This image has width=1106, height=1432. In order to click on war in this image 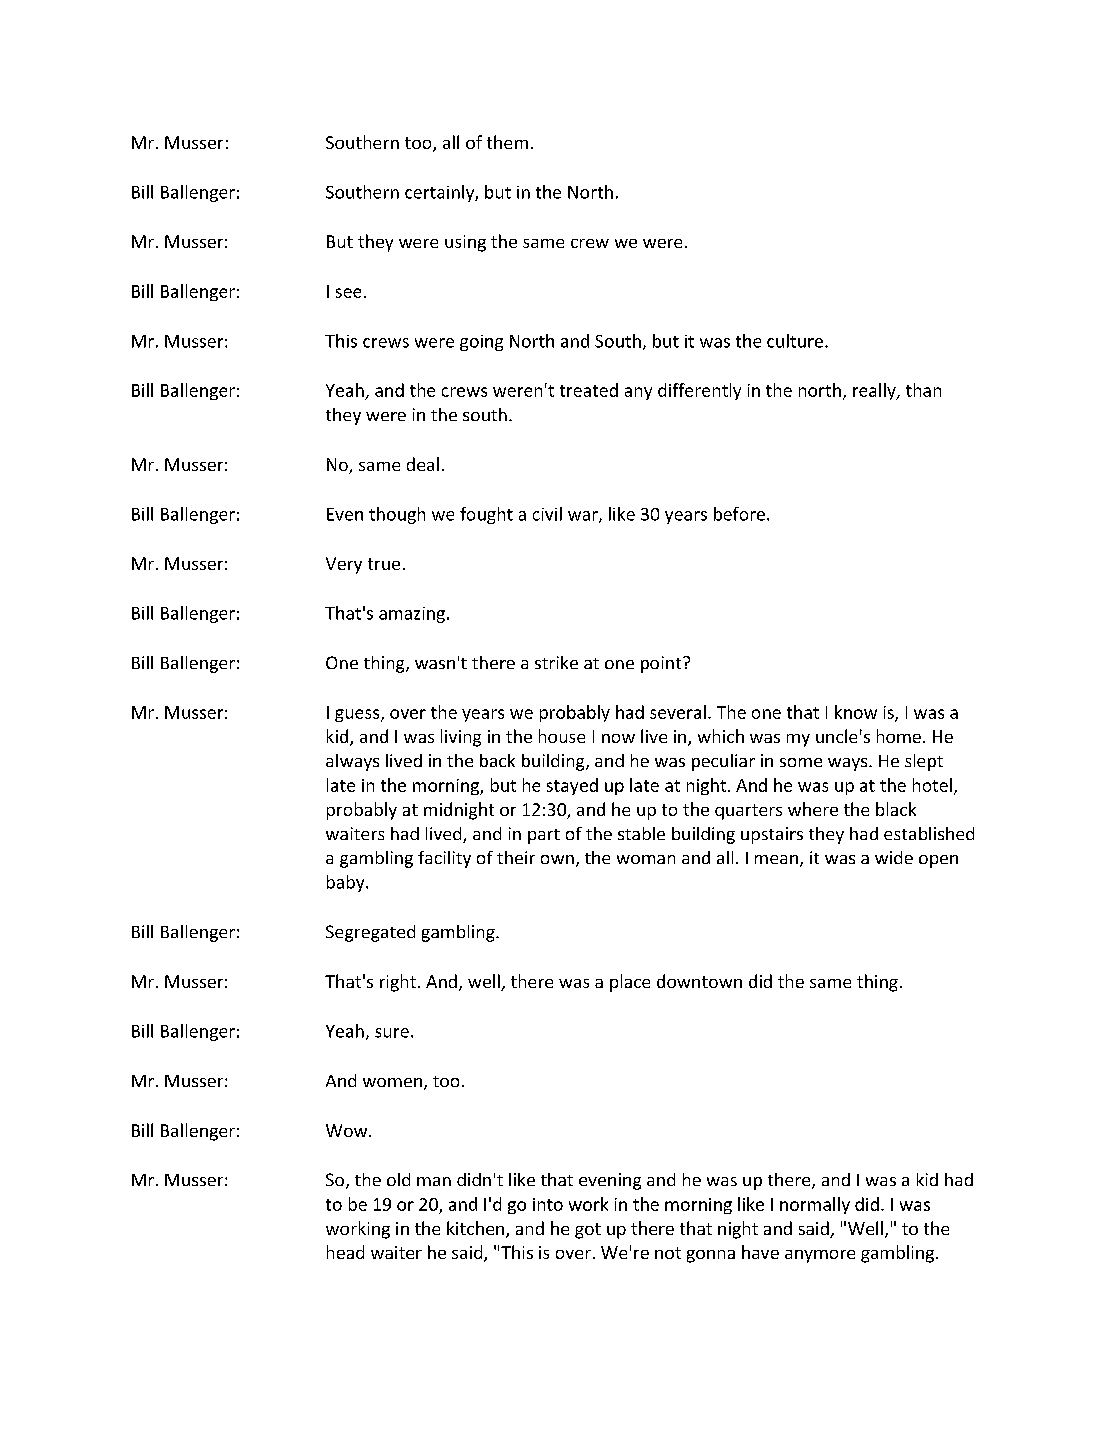, I will do `click(584, 517)`.
